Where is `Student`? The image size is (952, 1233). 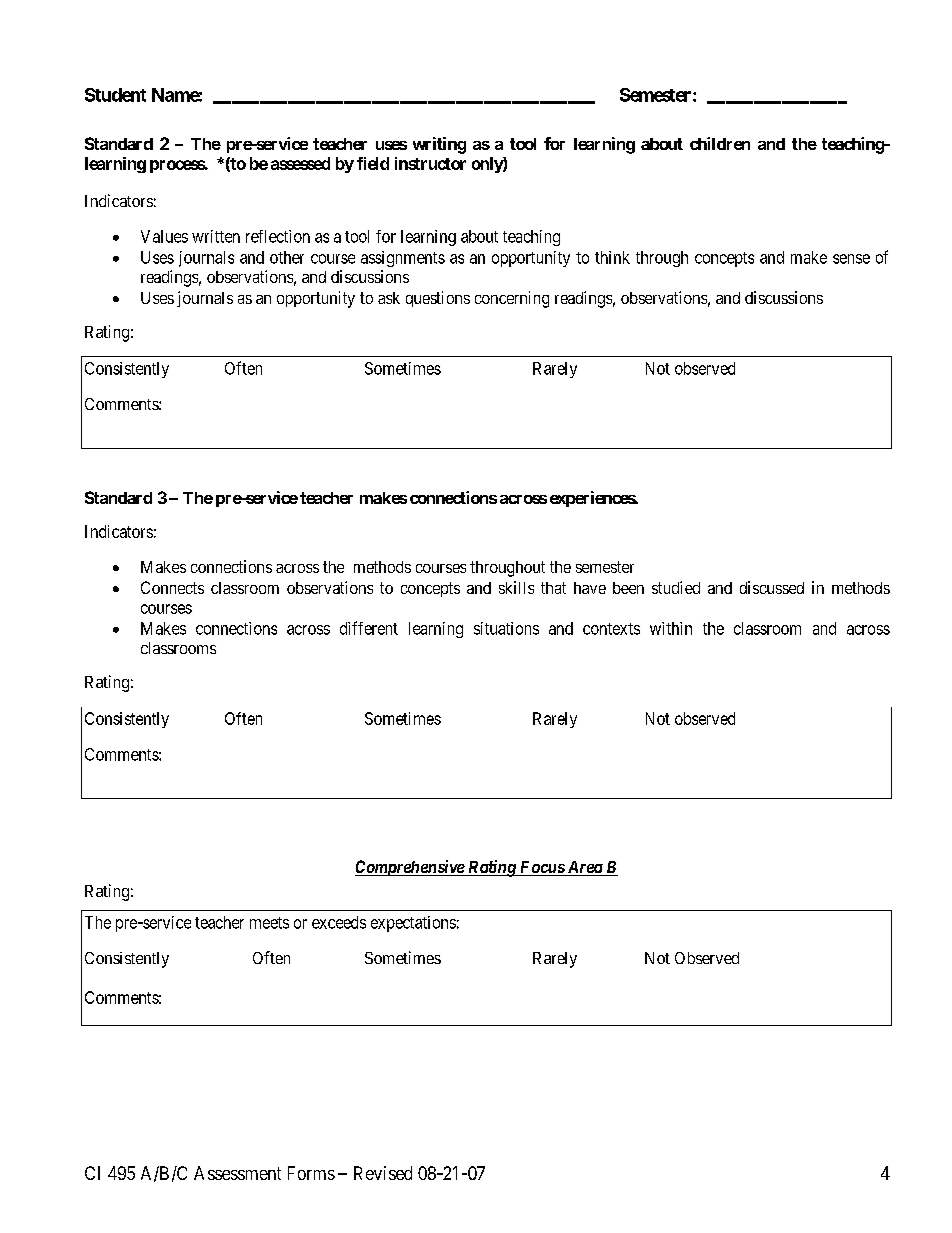
Student is located at coordinates (115, 95).
